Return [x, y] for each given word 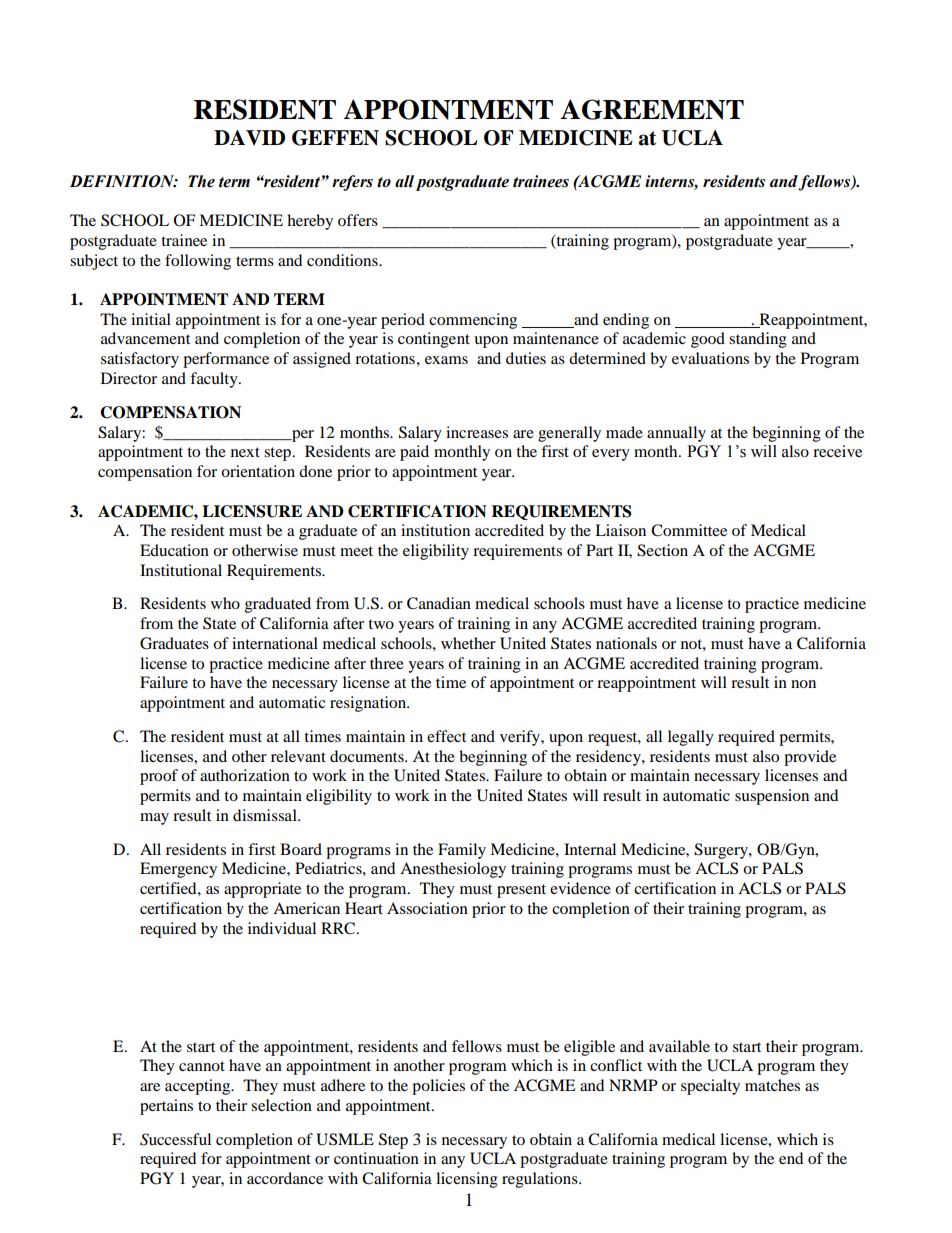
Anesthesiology [453, 870]
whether [468, 643]
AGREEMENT [652, 109]
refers [352, 183]
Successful [175, 1139]
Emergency [178, 870]
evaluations [710, 358]
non [803, 684]
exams [446, 360]
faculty [215, 380]
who [225, 603]
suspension [772, 797]
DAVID [249, 137]
